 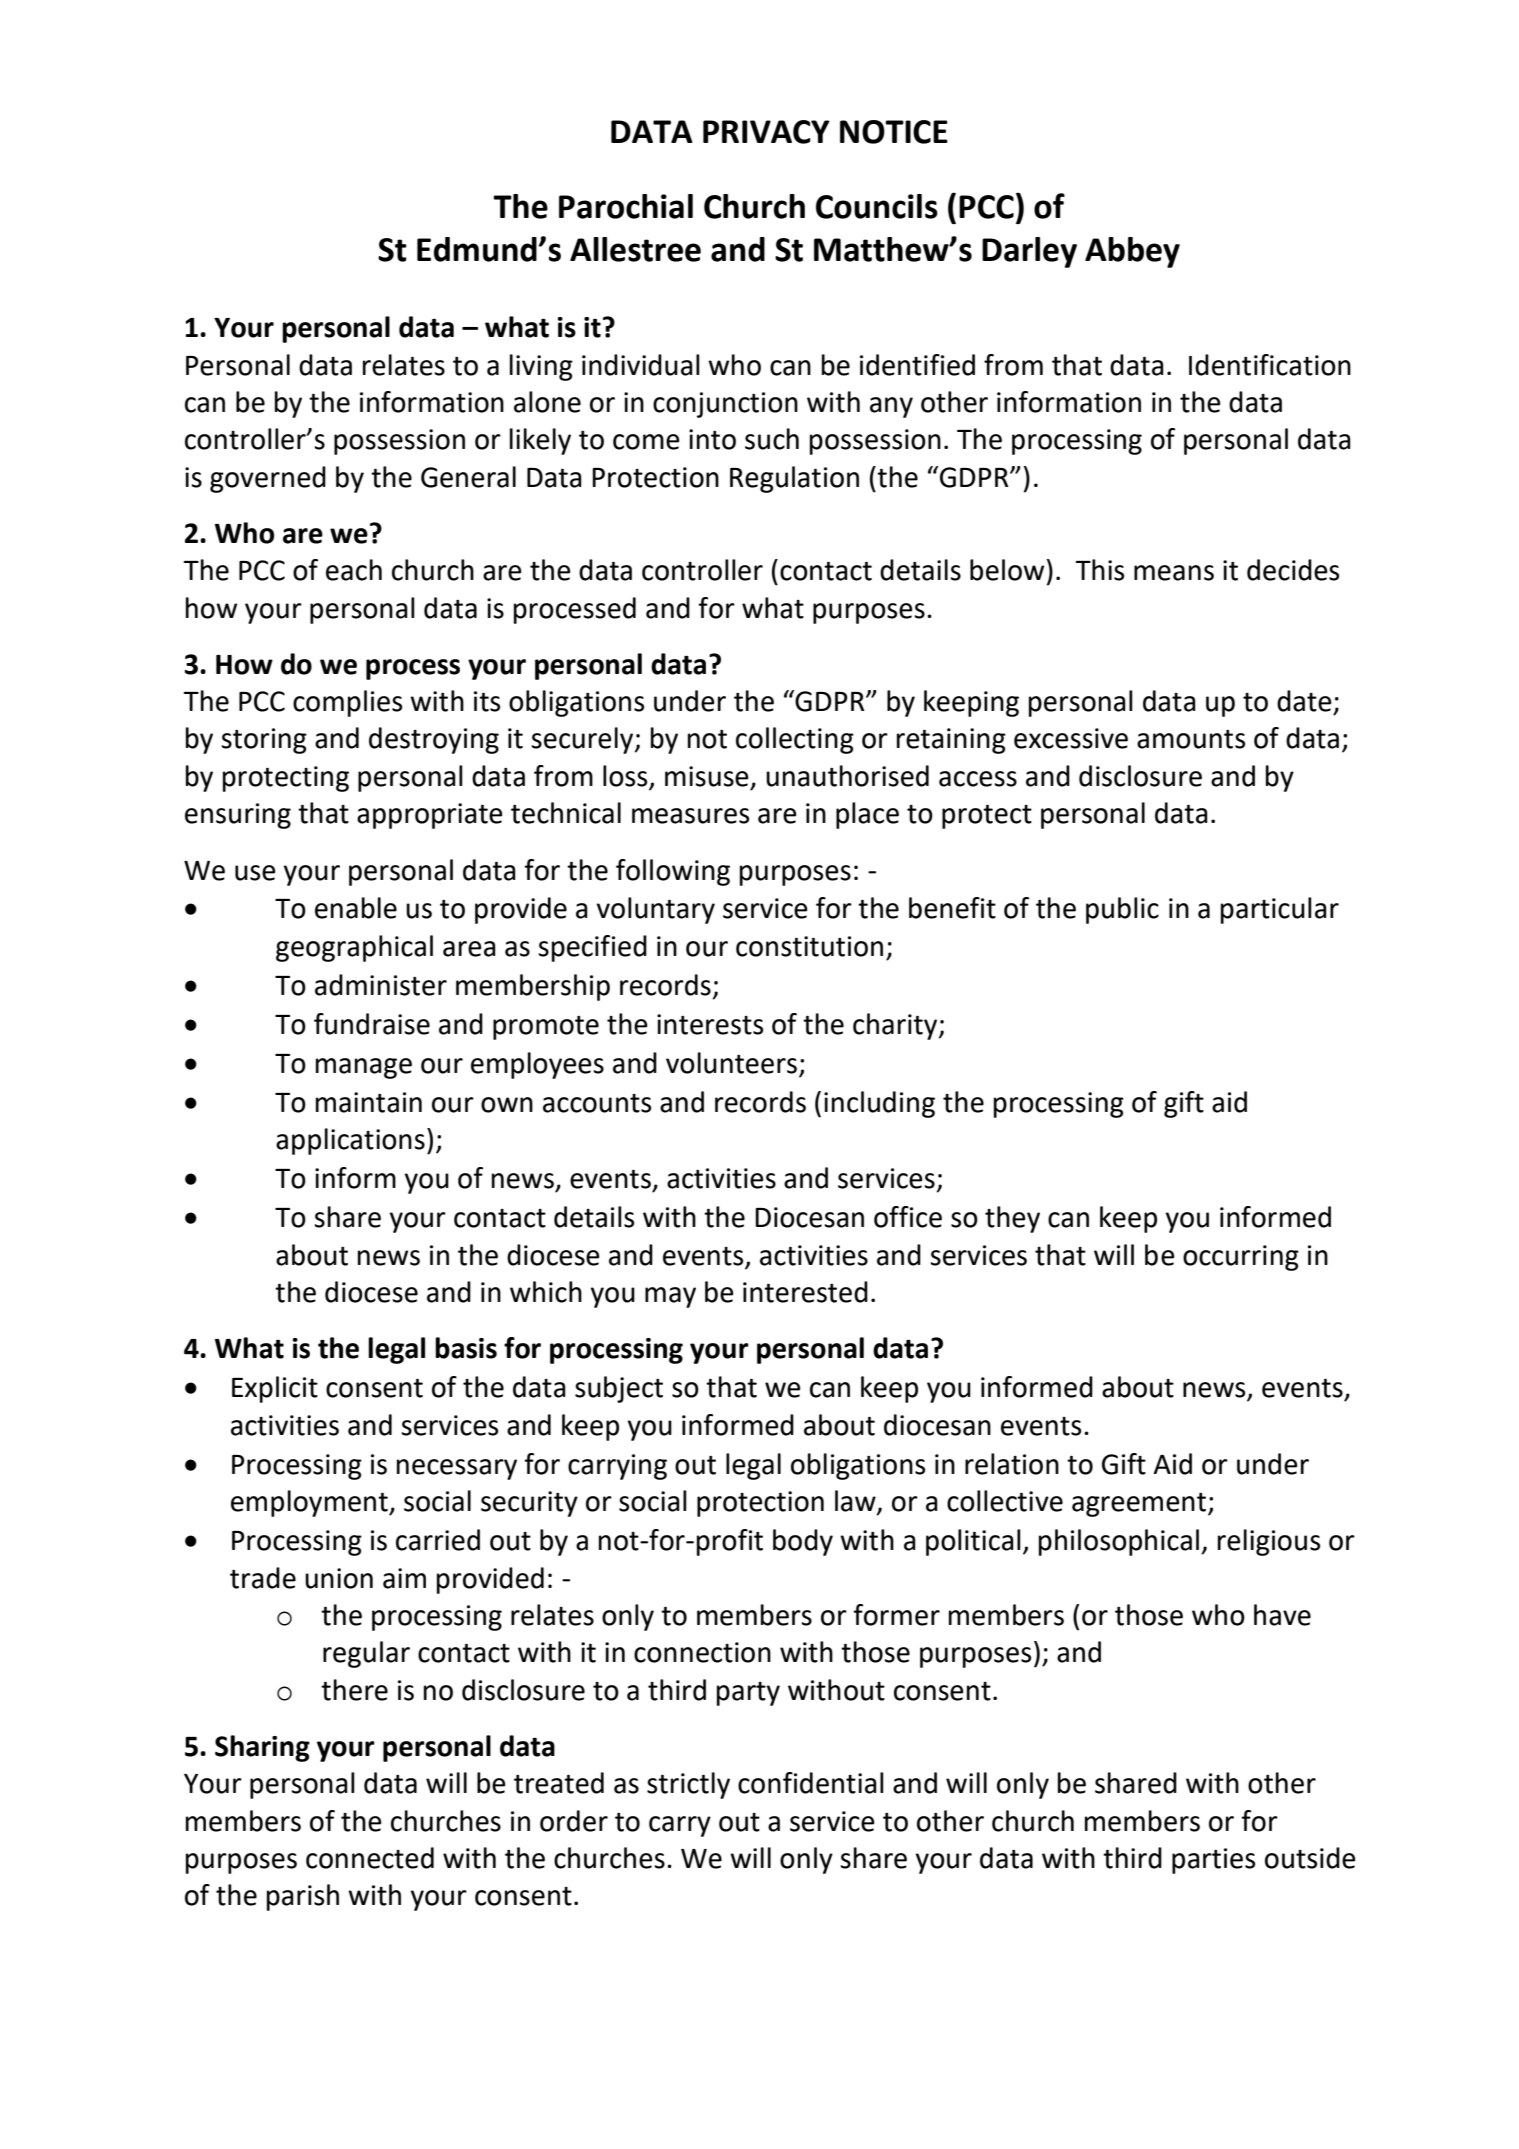 What do you see at coordinates (766, 132) in the screenshot?
I see `PRIVACY` at bounding box center [766, 132].
